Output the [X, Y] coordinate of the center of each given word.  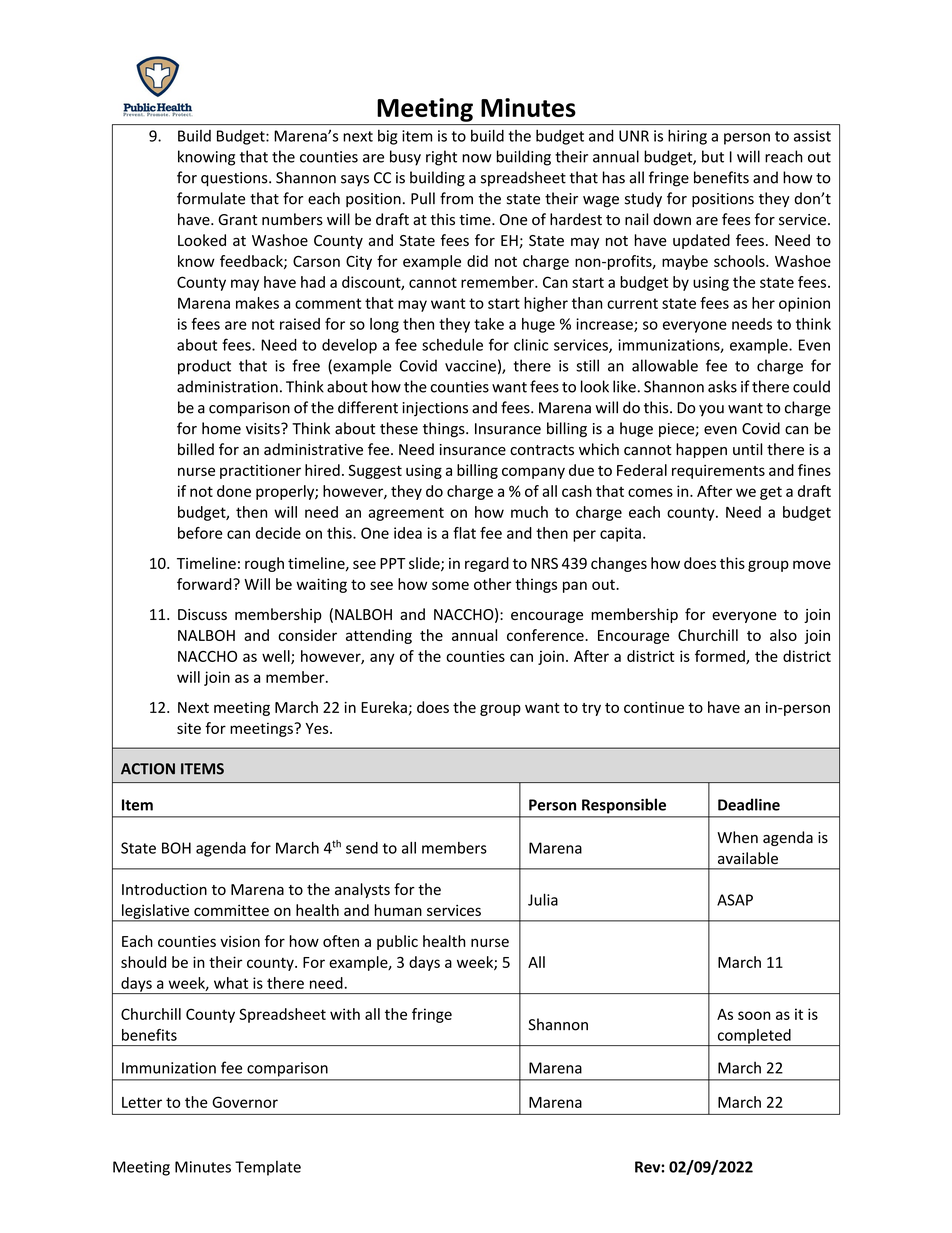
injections [435, 409]
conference [546, 635]
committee [231, 910]
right [441, 158]
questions [235, 179]
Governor [245, 1102]
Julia [543, 899]
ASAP [735, 900]
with [345, 1014]
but [713, 156]
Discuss [202, 614]
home [221, 428]
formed [721, 657]
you [711, 410]
